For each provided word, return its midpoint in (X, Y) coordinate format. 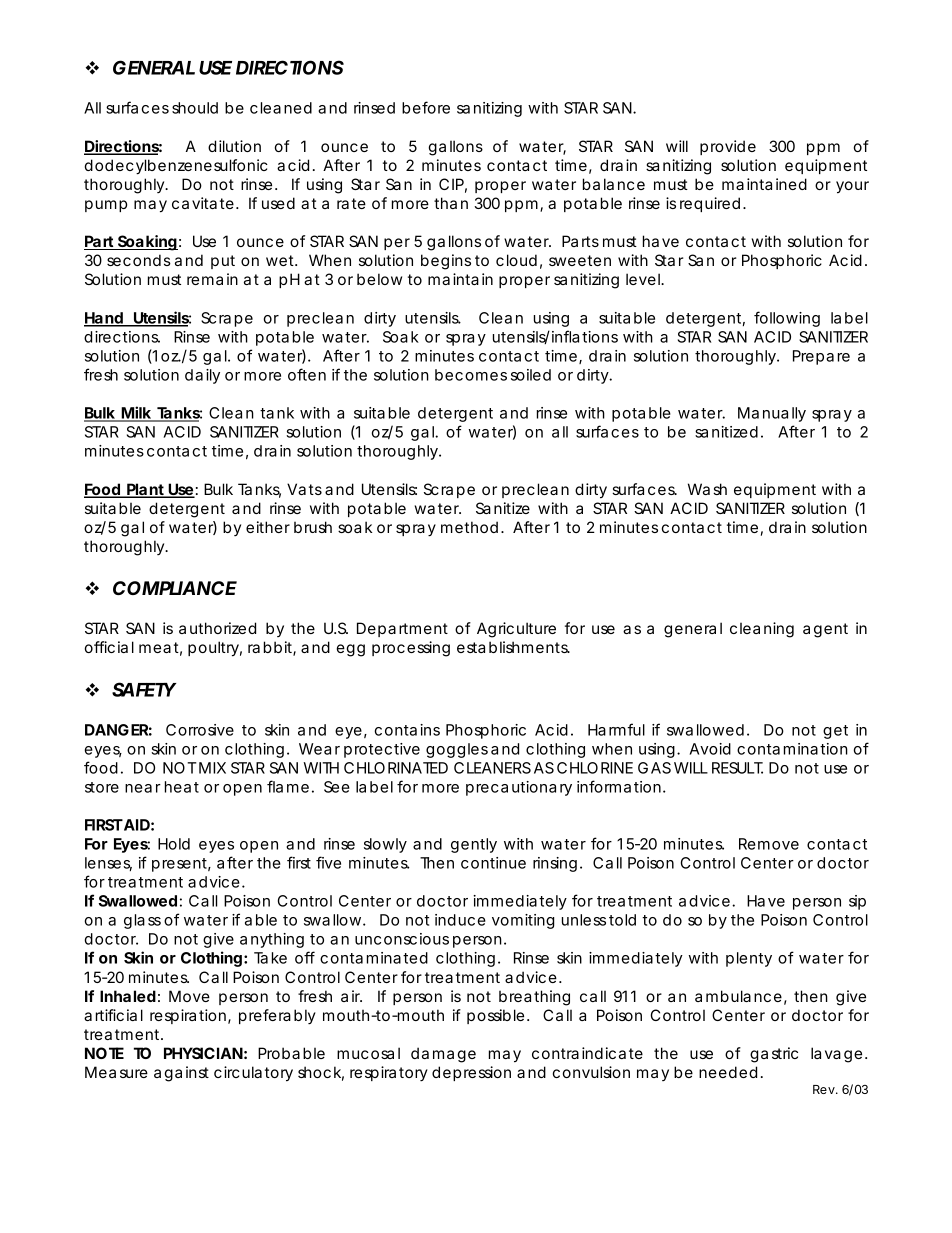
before (426, 107)
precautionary (519, 788)
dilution (234, 146)
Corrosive (200, 730)
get (835, 732)
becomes (471, 375)
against (181, 1074)
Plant (145, 490)
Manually (772, 414)
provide (728, 147)
